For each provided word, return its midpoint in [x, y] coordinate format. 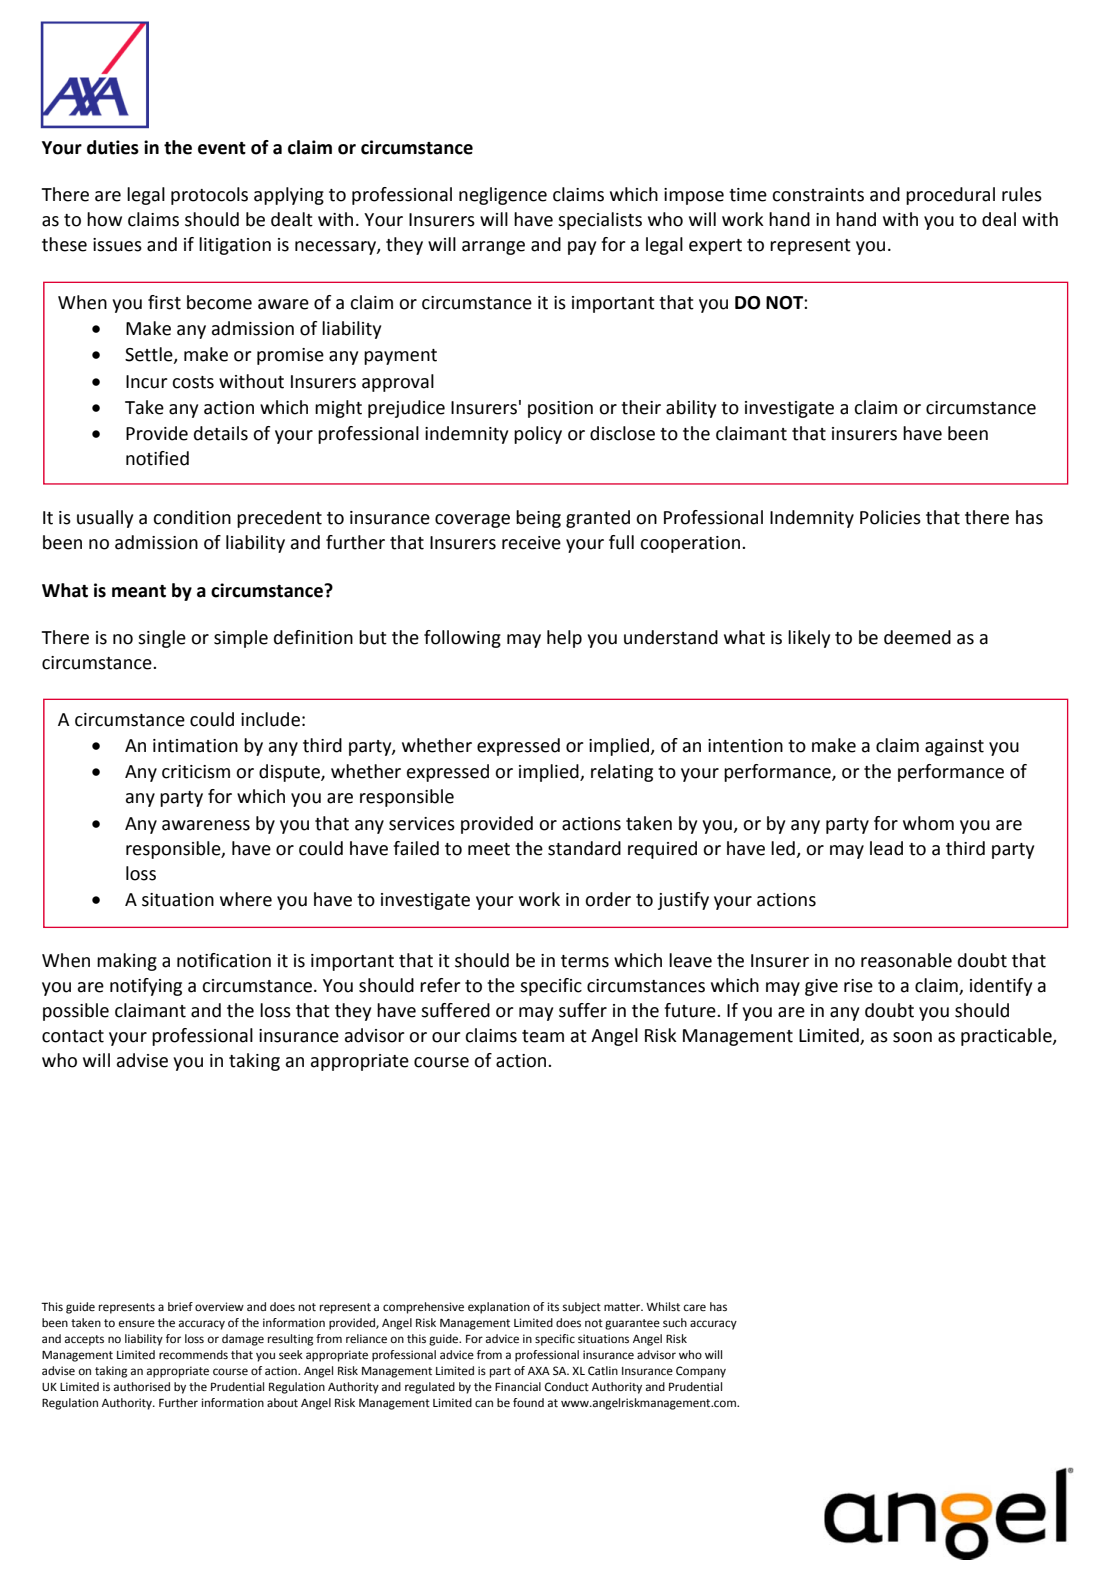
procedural [950, 196]
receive [531, 543]
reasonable [906, 960]
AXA [539, 1371]
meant [139, 591]
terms [585, 961]
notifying [146, 987]
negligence [503, 196]
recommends [193, 1355]
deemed [917, 637]
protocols [209, 196]
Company [701, 1372]
